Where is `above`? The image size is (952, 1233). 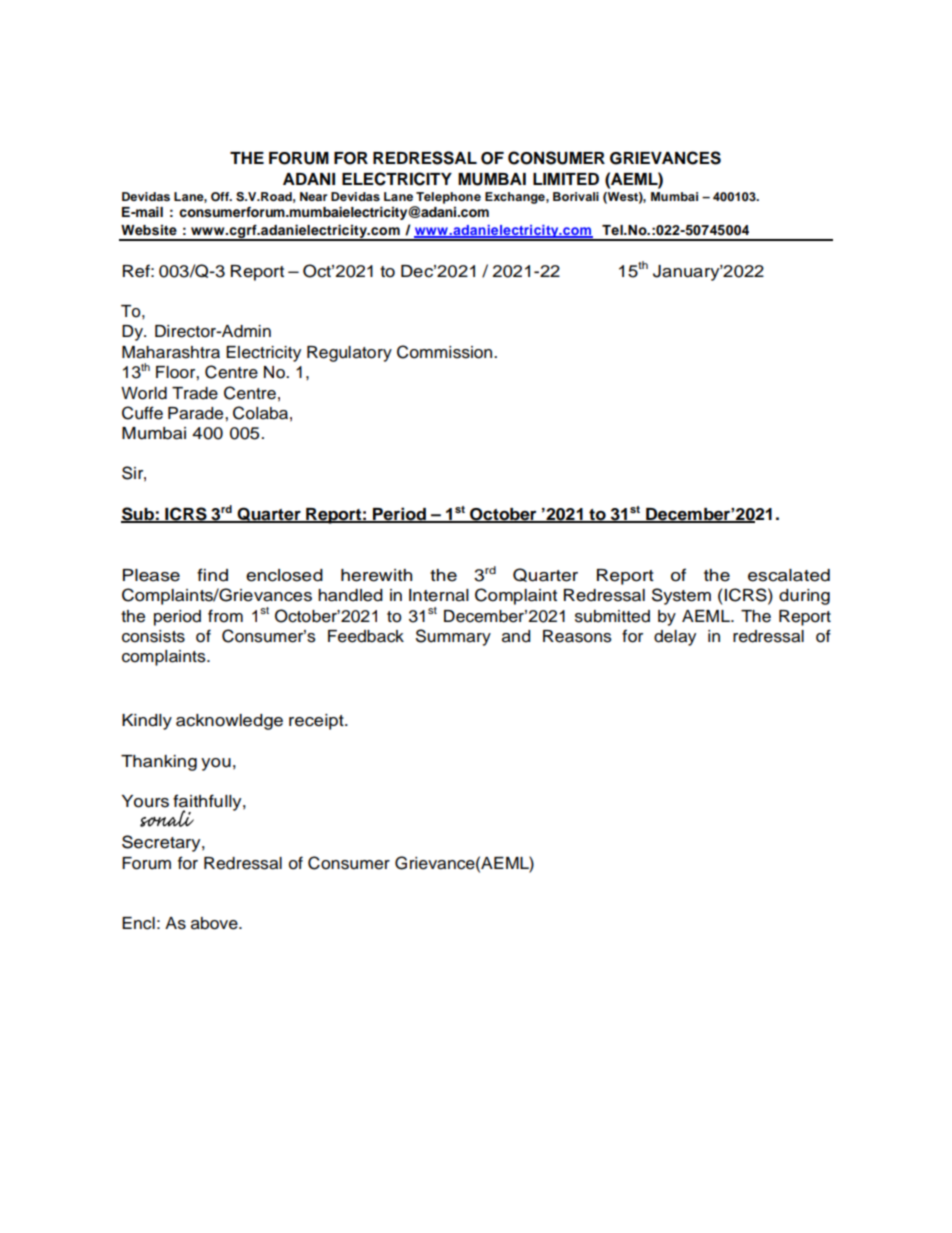
above is located at coordinates (215, 923).
